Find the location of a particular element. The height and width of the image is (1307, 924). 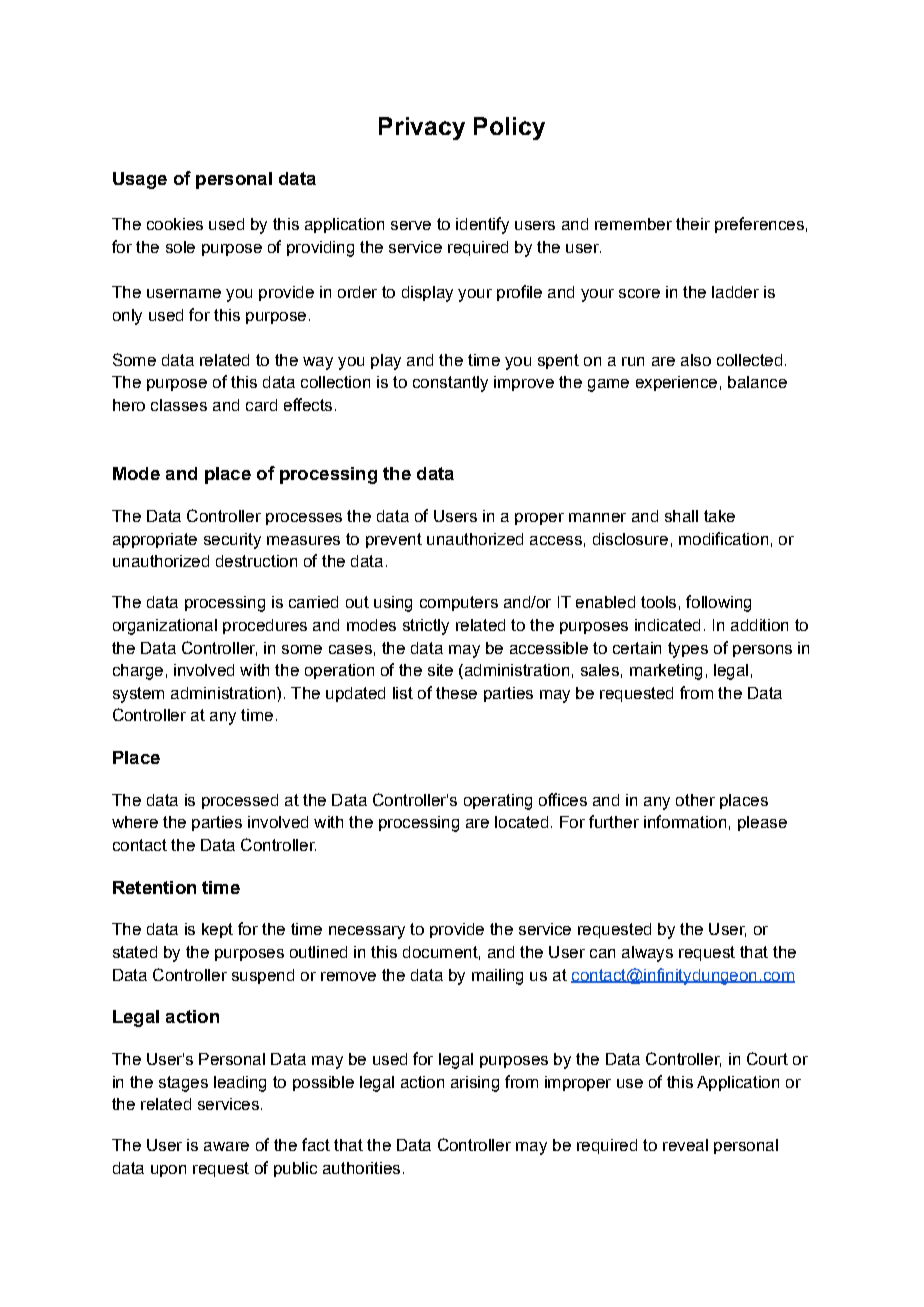

information is located at coordinates (685, 821).
